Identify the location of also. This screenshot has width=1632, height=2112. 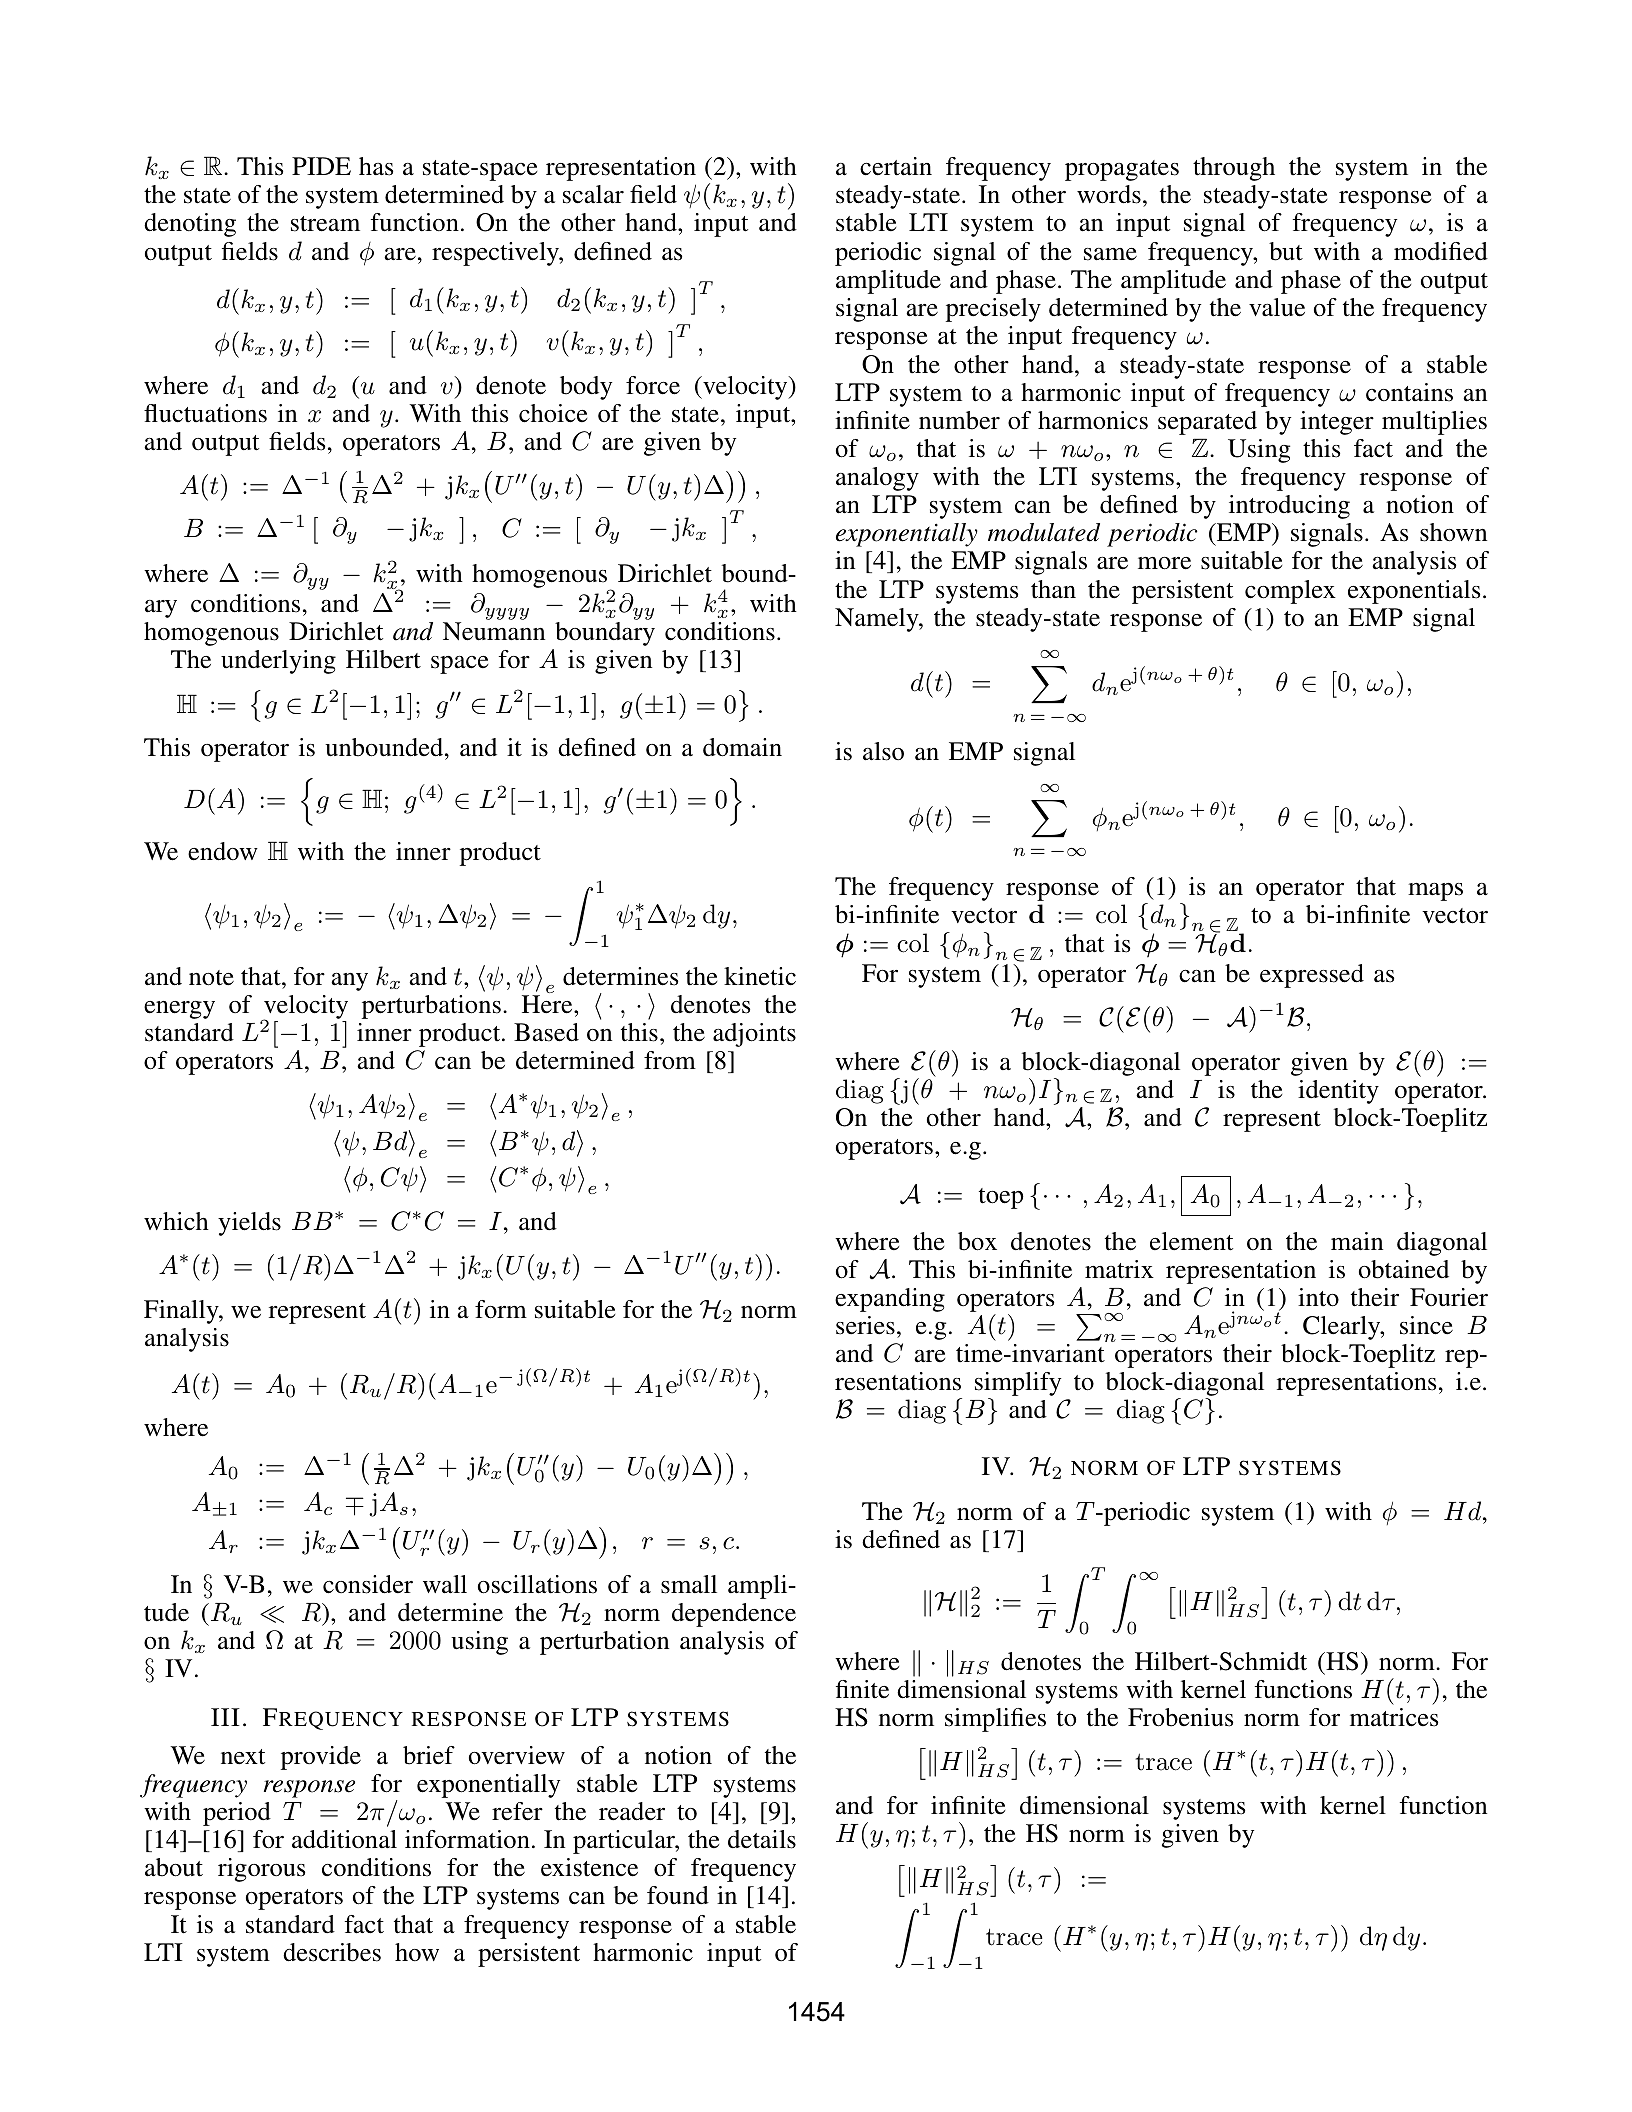
(883, 751).
